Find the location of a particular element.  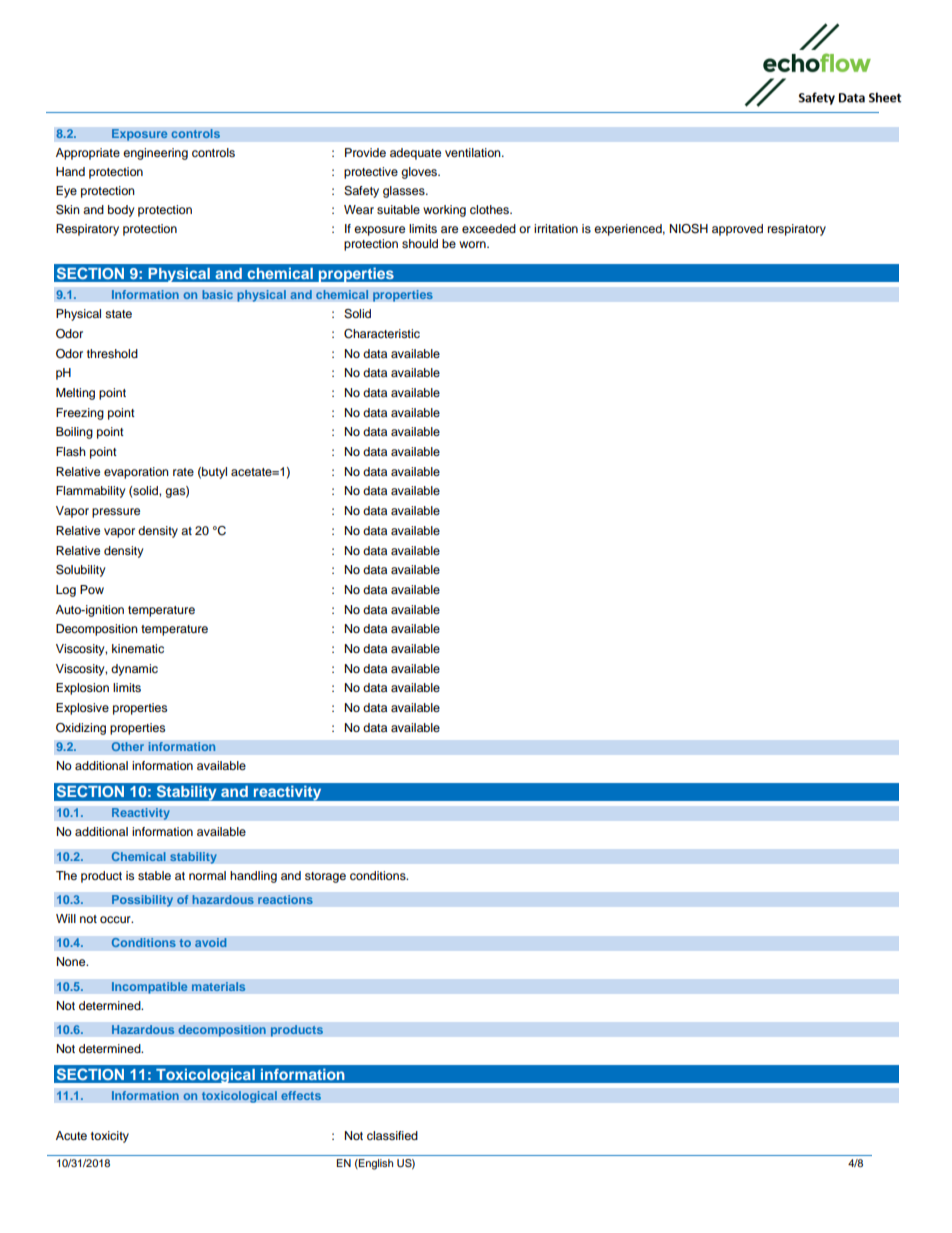

glasses is located at coordinates (405, 192).
